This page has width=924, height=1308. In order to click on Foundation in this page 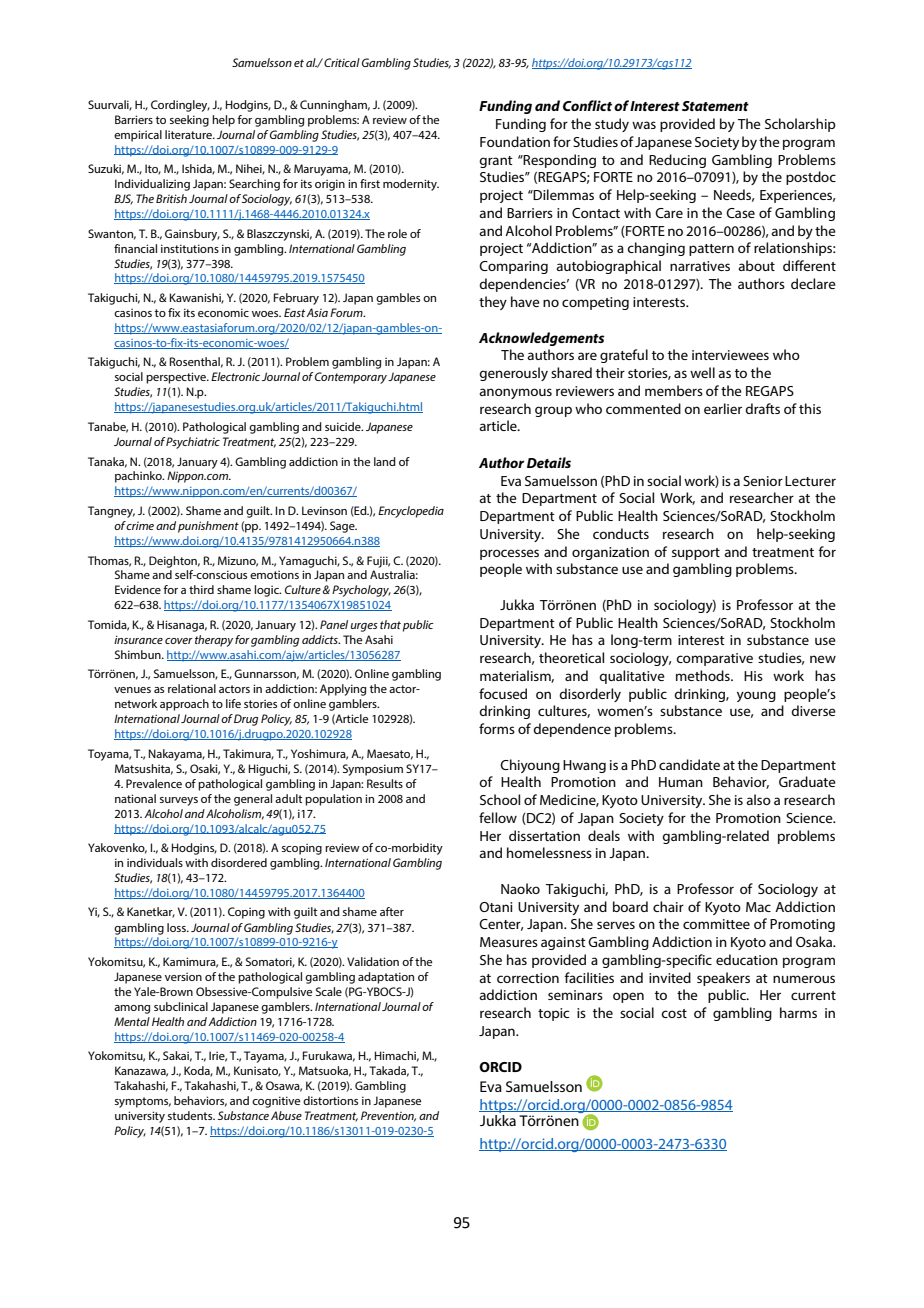, I will do `click(515, 141)`.
